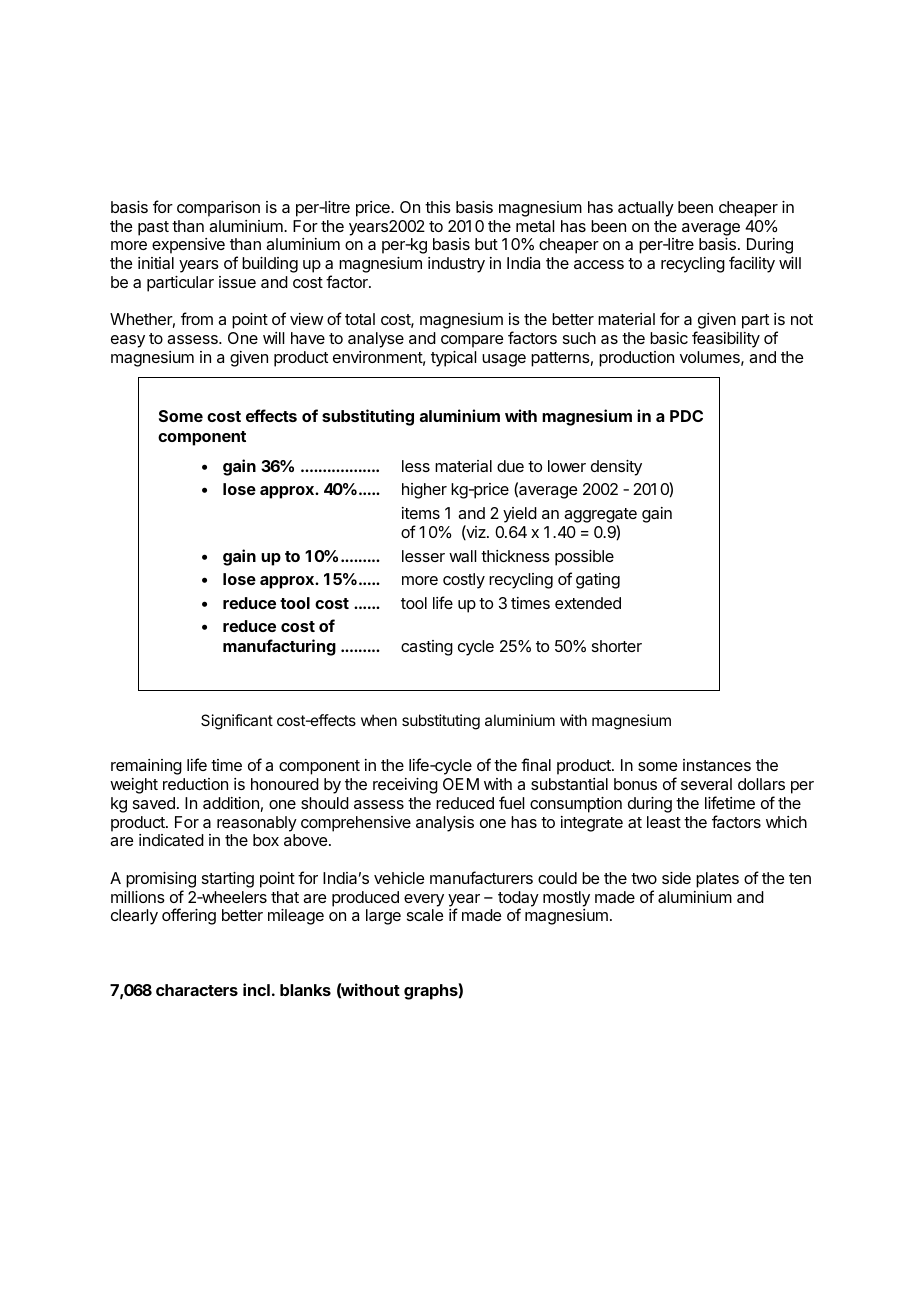  I want to click on wall, so click(462, 556).
